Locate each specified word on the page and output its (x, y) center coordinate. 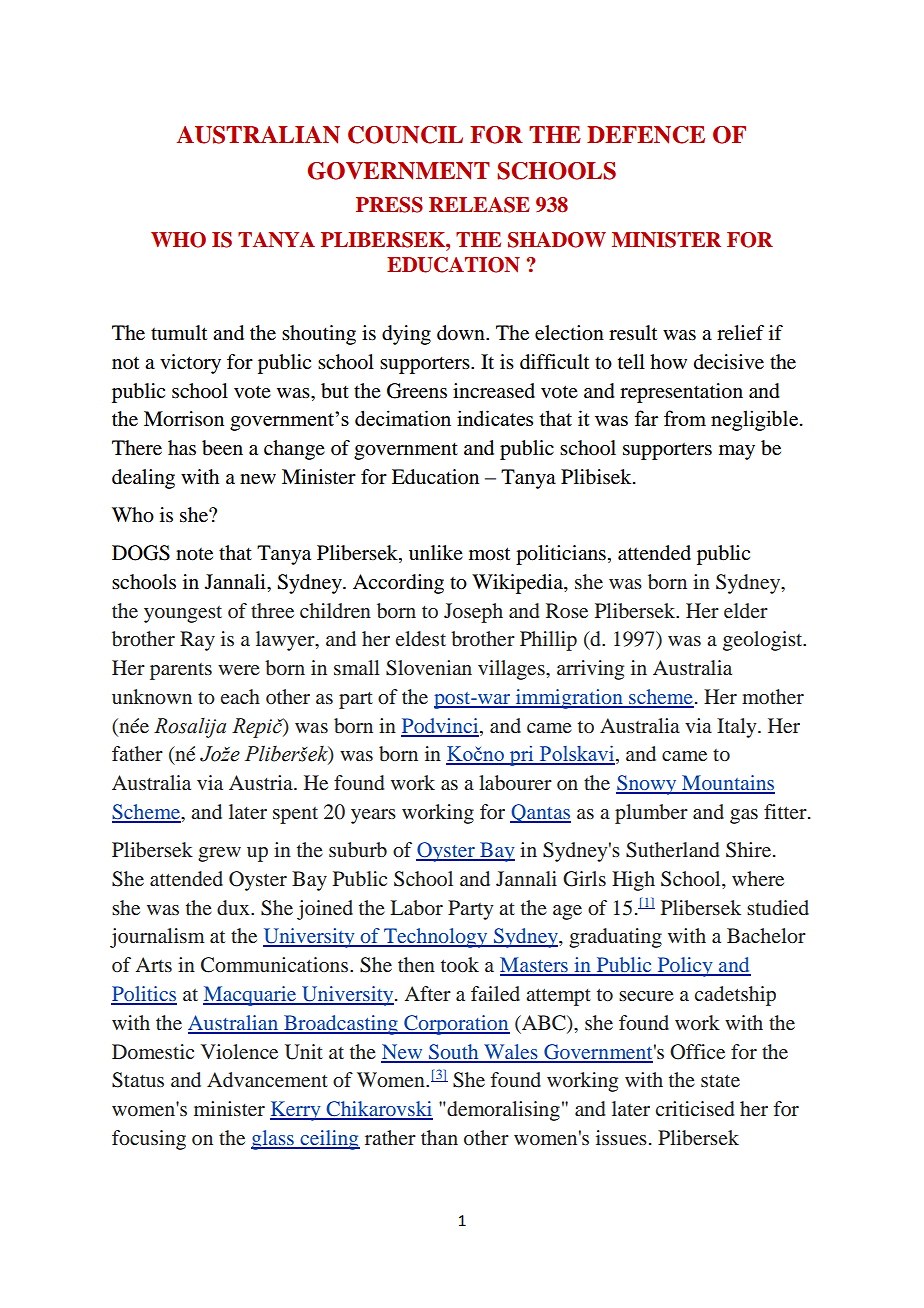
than (439, 1137)
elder (746, 610)
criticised (695, 1108)
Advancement (267, 1079)
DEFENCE (646, 135)
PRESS (389, 205)
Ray (197, 641)
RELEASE (479, 205)
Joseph (473, 613)
